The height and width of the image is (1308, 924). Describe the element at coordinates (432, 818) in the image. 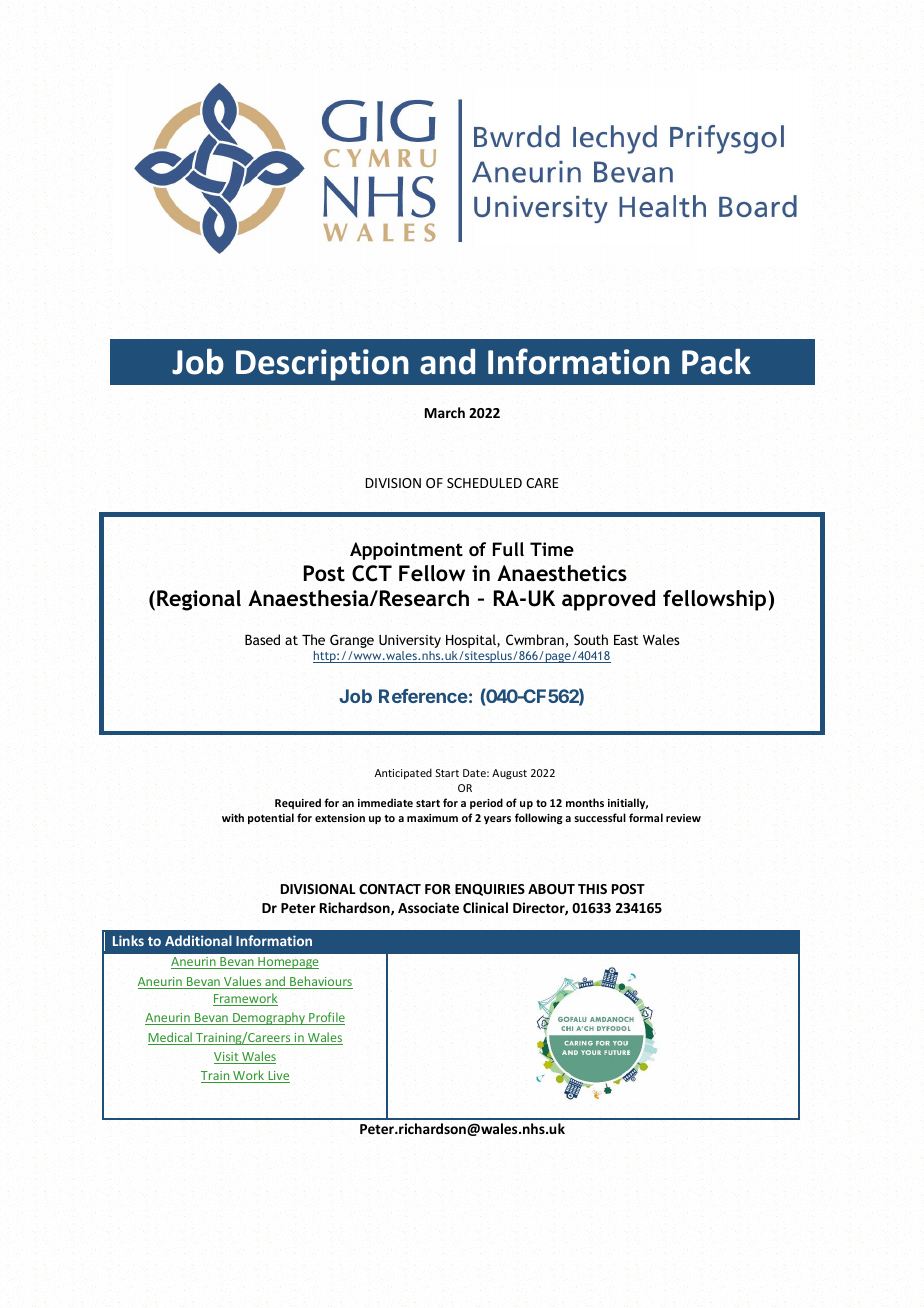

I see `maximum` at that location.
